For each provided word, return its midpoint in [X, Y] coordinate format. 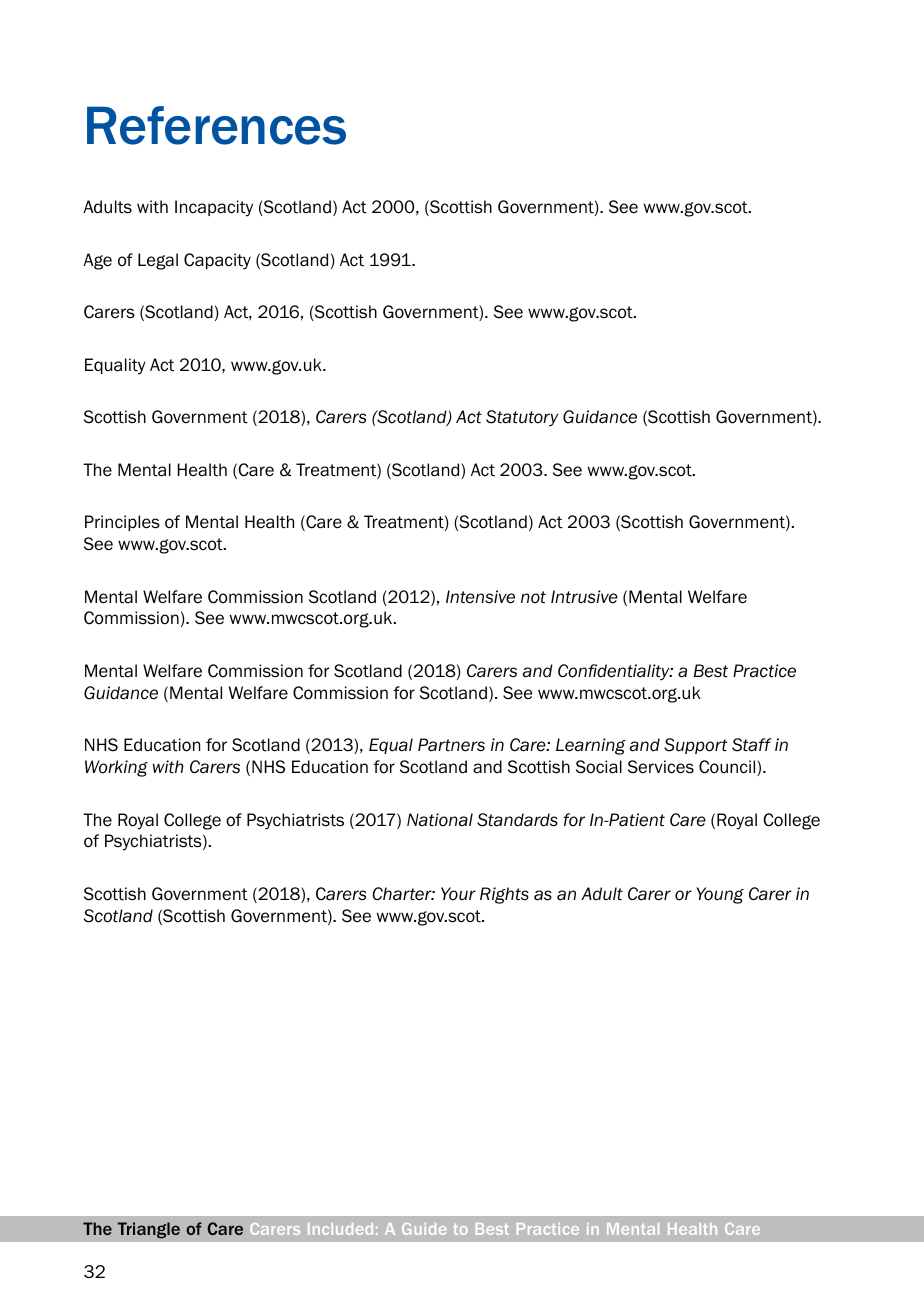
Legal [158, 261]
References [216, 125]
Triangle [149, 1230]
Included [340, 1229]
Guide [424, 1229]
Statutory [522, 418]
